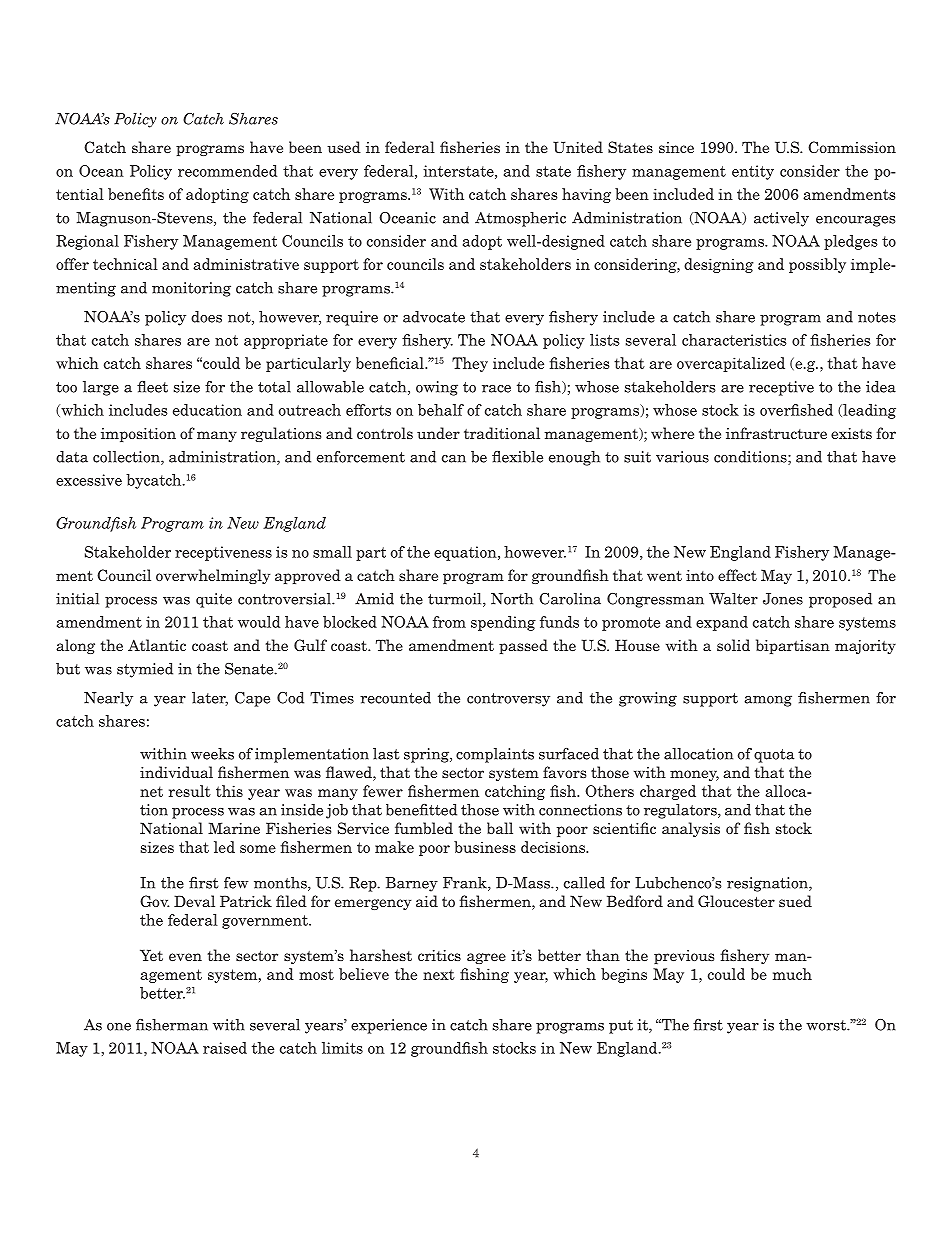 Image resolution: width=952 pixels, height=1233 pixels. What do you see at coordinates (214, 600) in the screenshot?
I see `quite` at bounding box center [214, 600].
